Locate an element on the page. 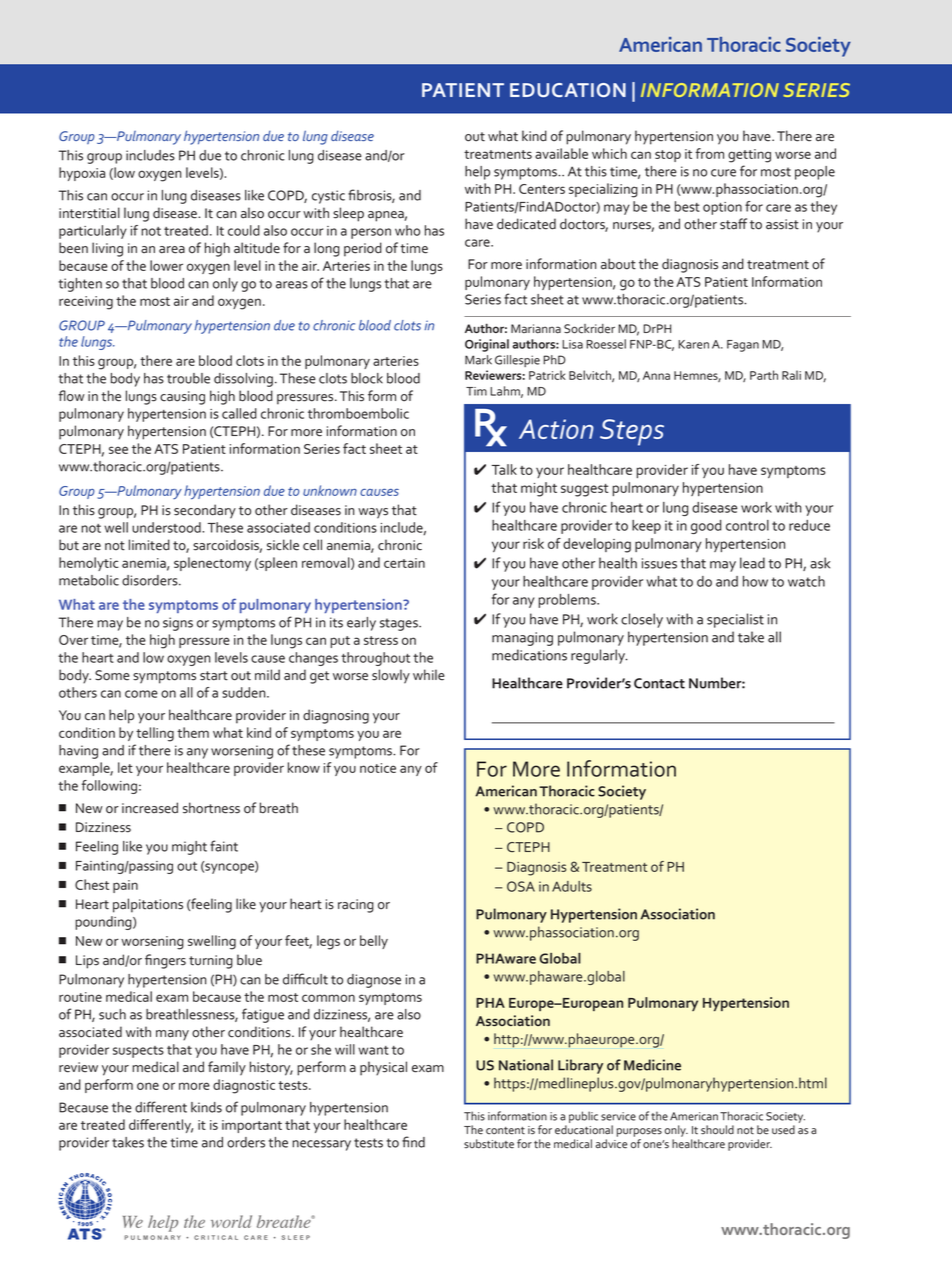 This image has width=952, height=1275. while is located at coordinates (429, 675).
